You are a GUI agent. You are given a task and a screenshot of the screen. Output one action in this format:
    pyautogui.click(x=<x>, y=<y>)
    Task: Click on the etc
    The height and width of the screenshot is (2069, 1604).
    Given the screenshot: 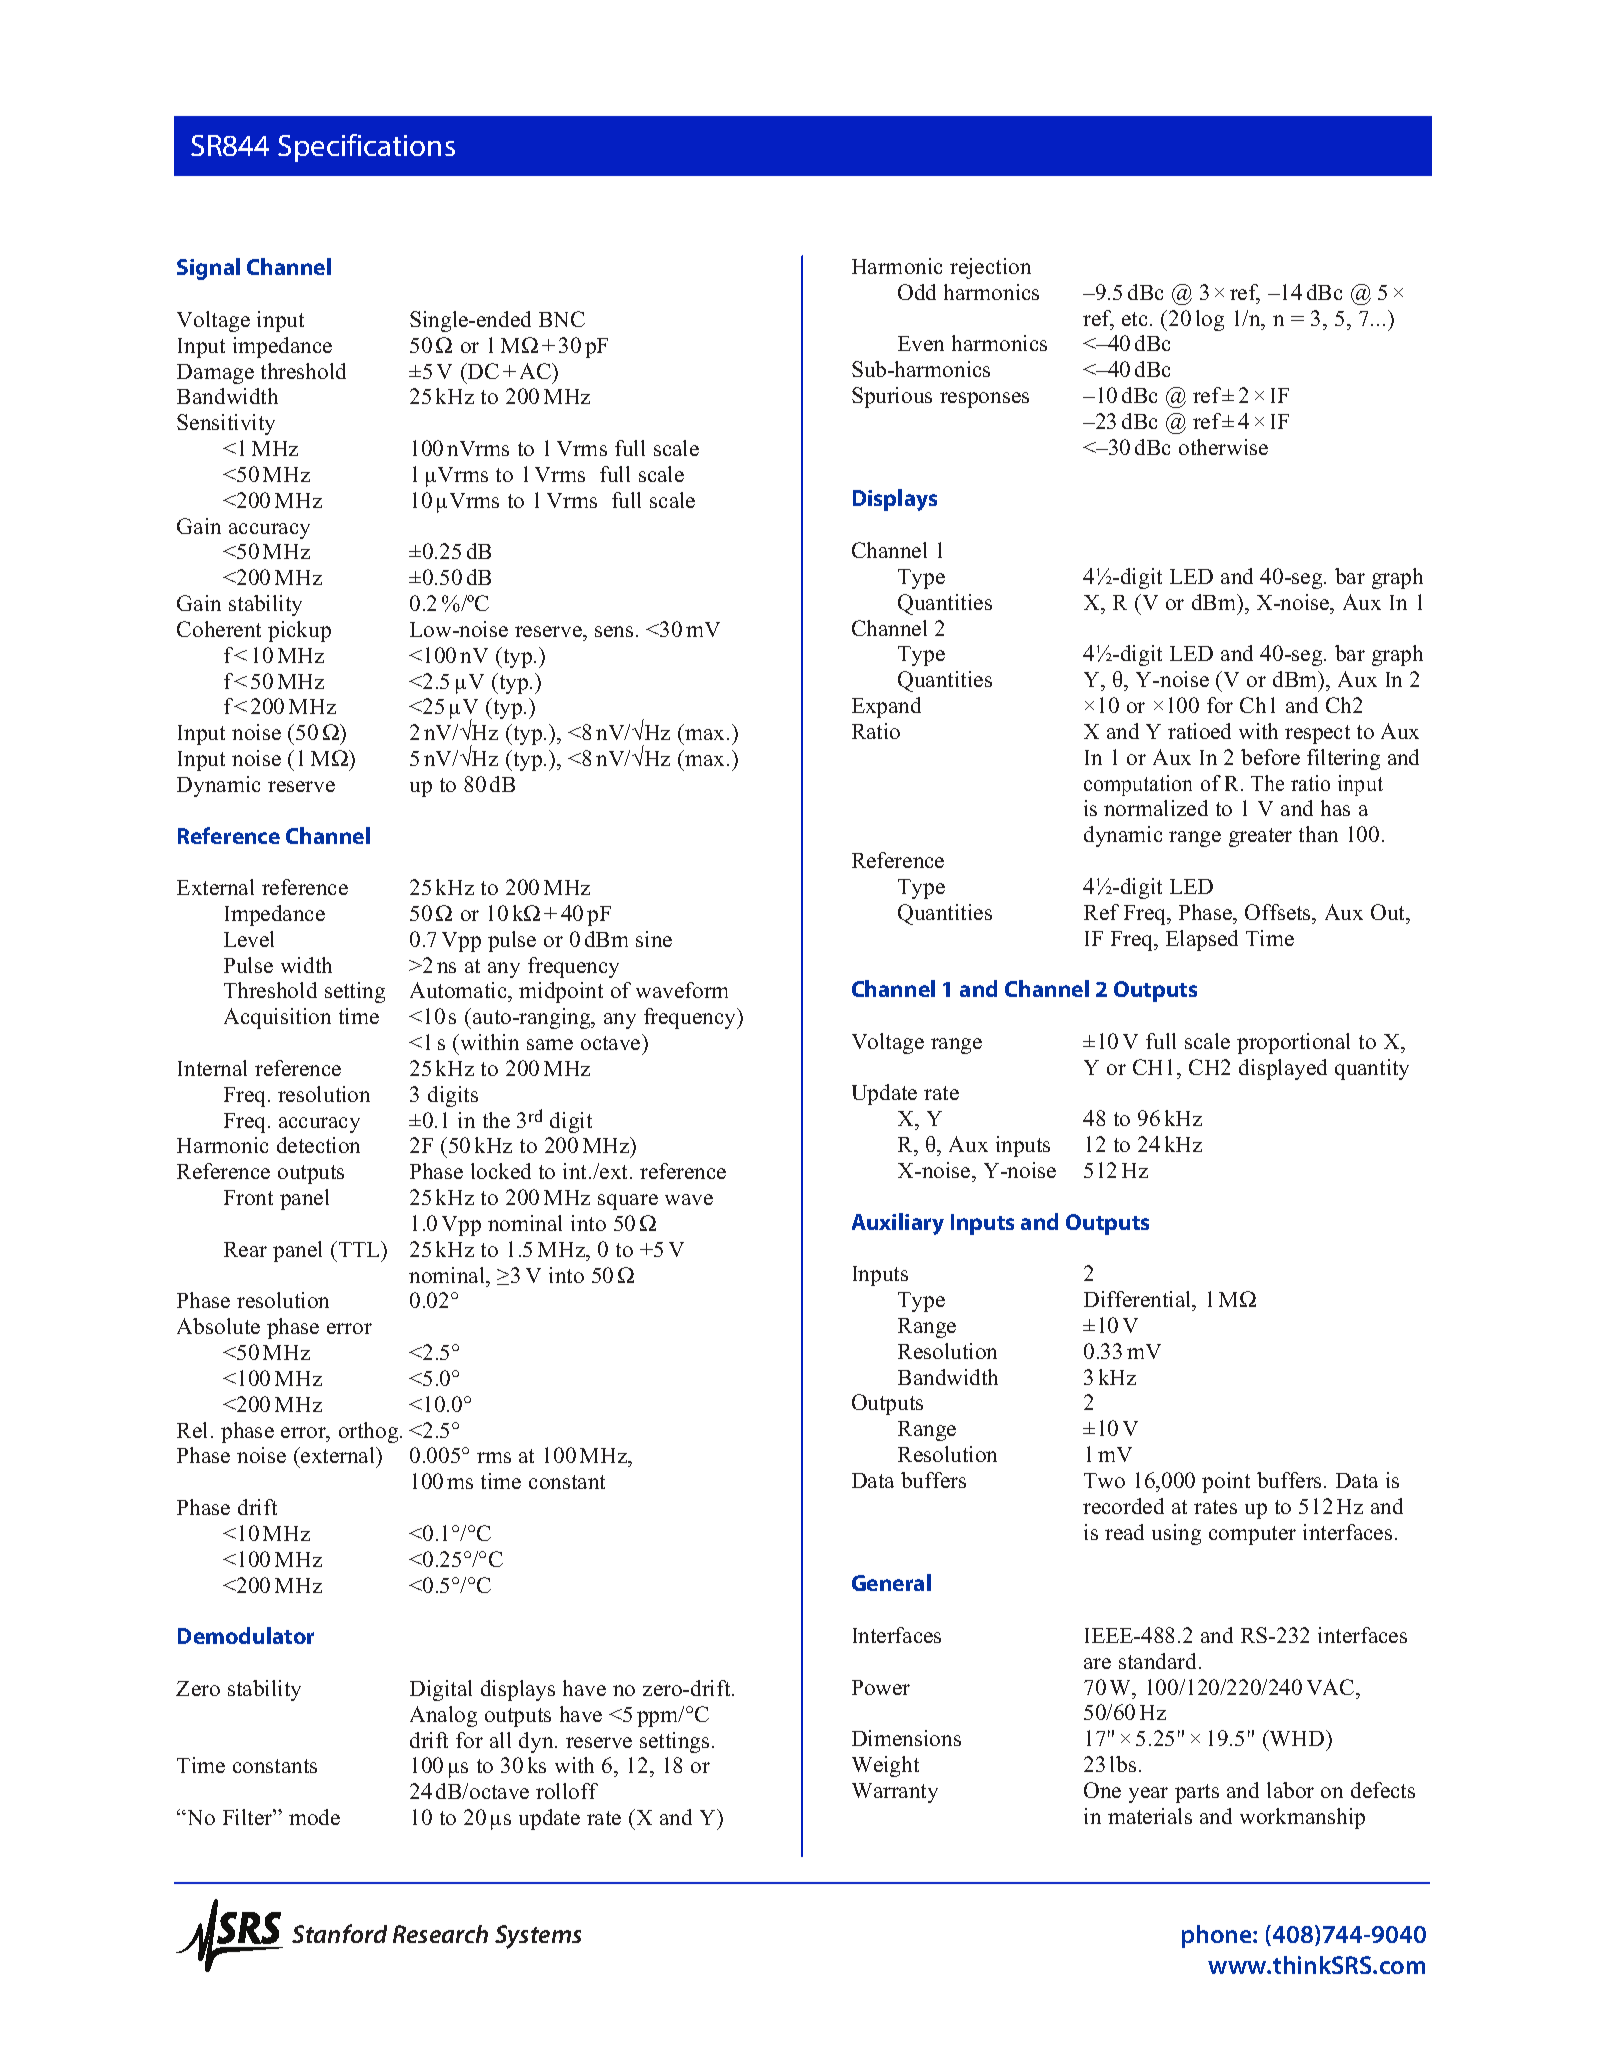 What is the action you would take?
    pyautogui.click(x=1134, y=319)
